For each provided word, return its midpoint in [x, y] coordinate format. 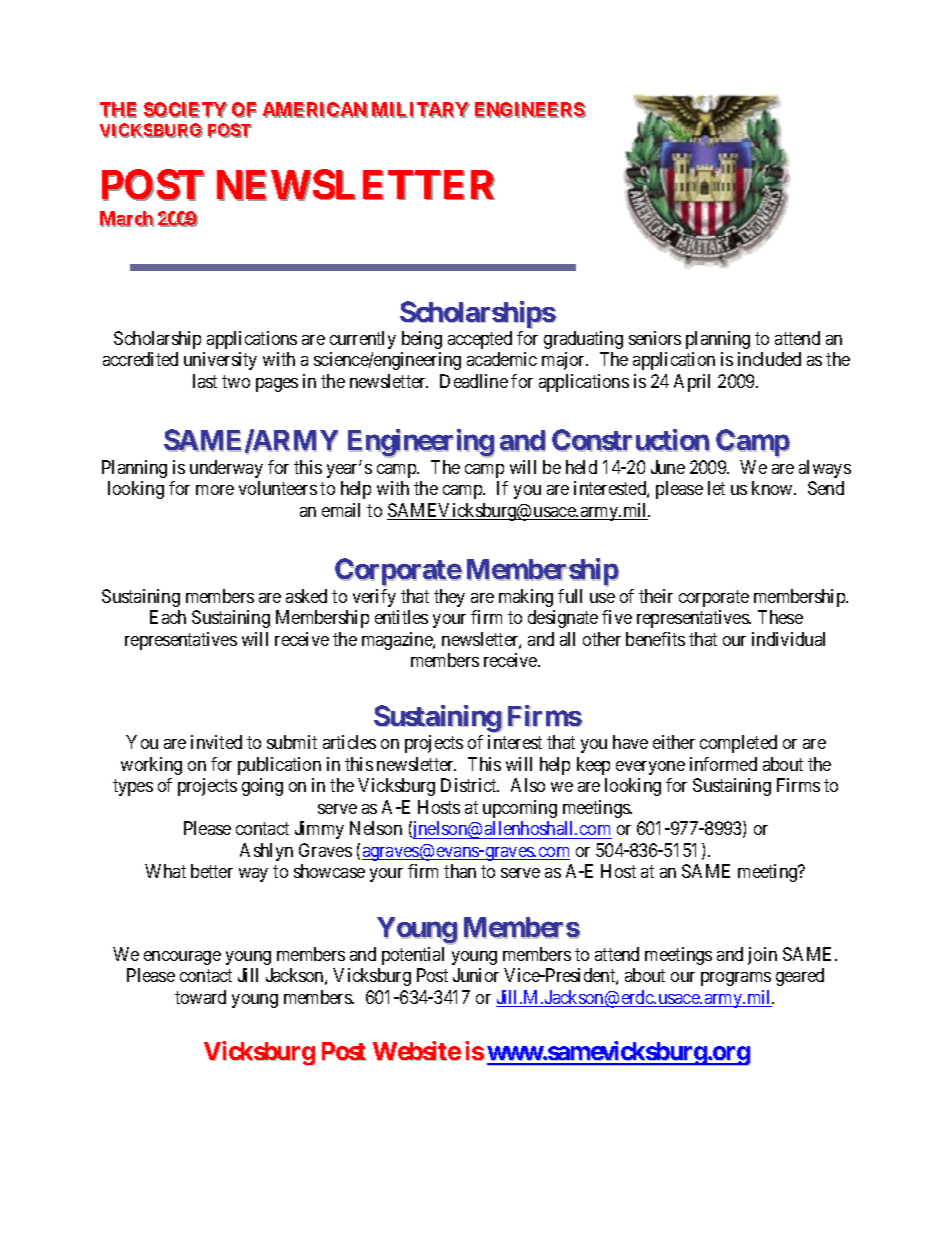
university [220, 361]
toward [200, 997]
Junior [476, 975]
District [470, 785]
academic [502, 359]
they [449, 598]
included [769, 359]
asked [306, 596]
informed [723, 764]
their [656, 596]
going [262, 787]
